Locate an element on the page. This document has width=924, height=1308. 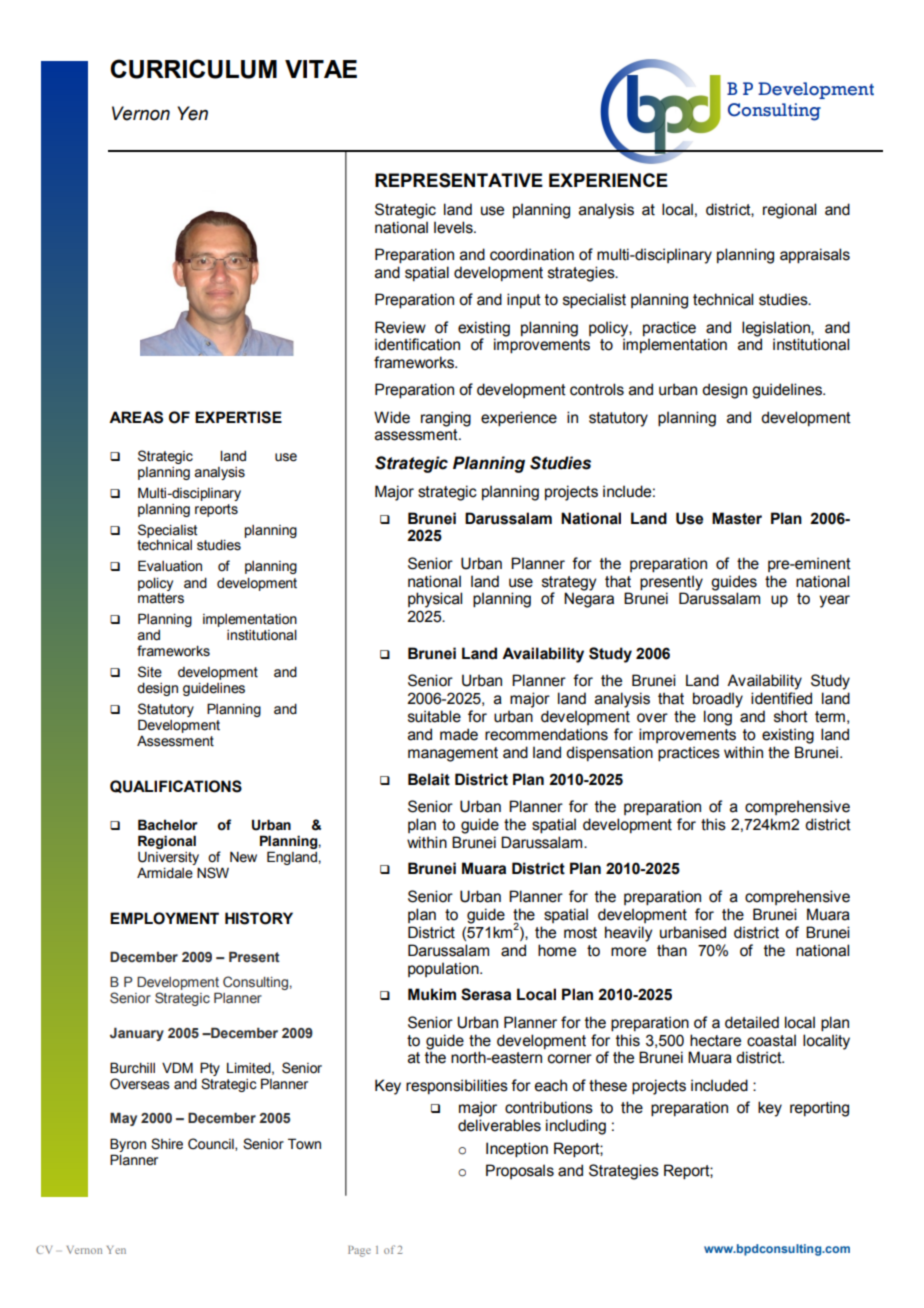
identified is located at coordinates (781, 698).
